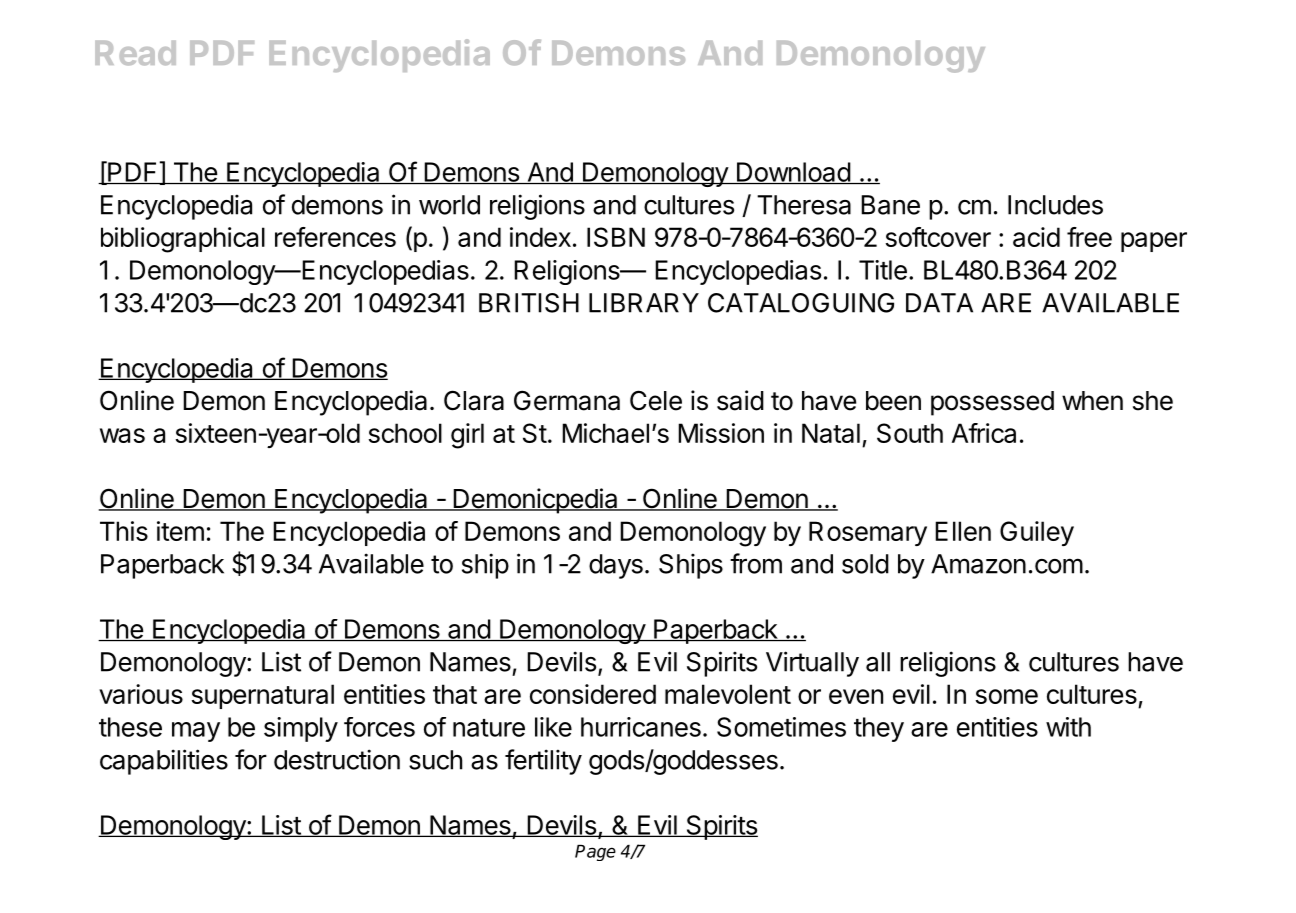  Describe the element at coordinates (1055, 205) in the page. I see `Includes` at that location.
